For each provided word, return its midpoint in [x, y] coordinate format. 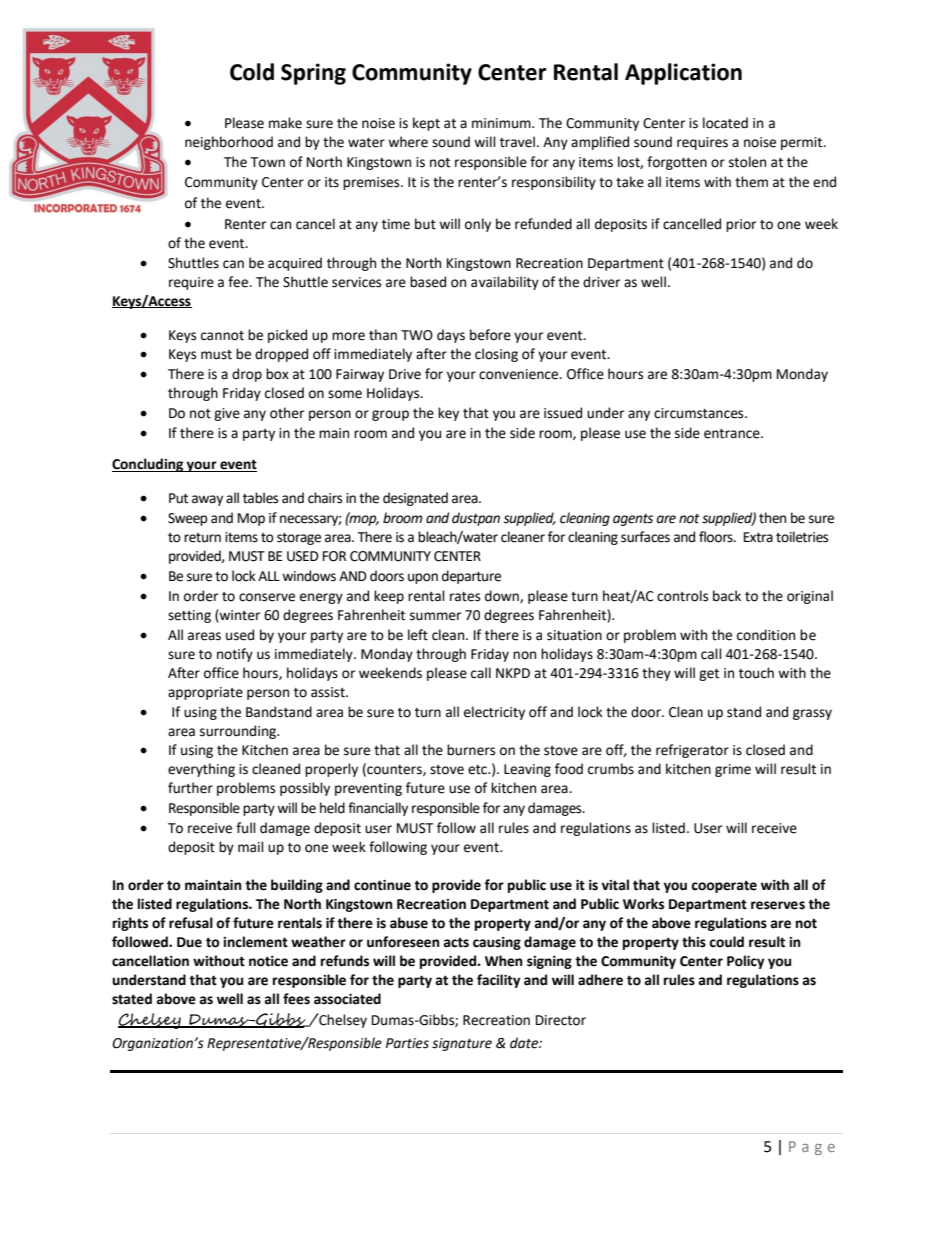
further [190, 788]
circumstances [700, 413]
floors [717, 537]
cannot [222, 336]
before [490, 335]
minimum [502, 123]
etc [478, 770]
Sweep [188, 519]
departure [471, 577]
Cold [252, 72]
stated [132, 999]
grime [733, 770]
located [725, 123]
